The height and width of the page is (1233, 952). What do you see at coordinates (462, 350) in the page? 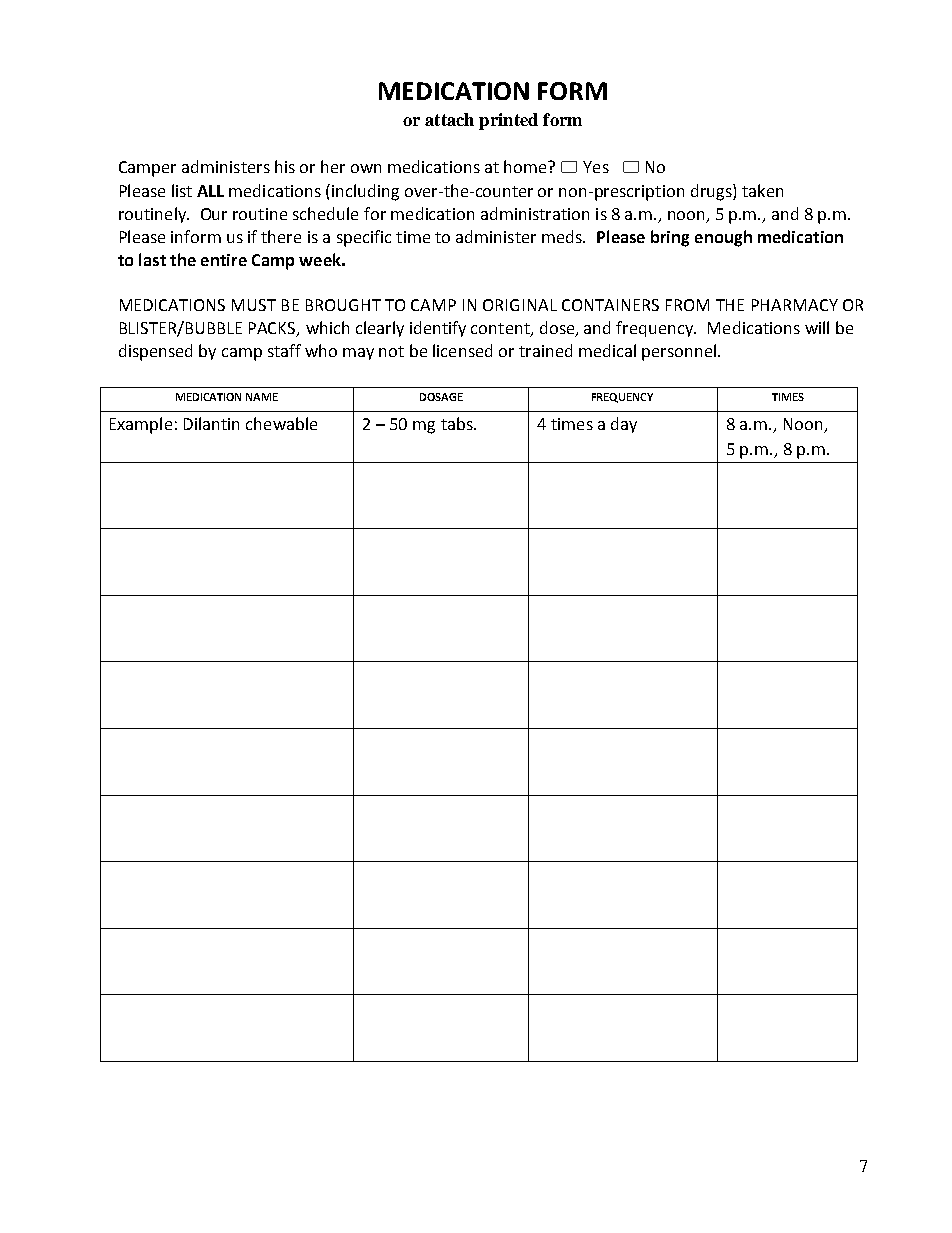
I see `licensed` at bounding box center [462, 350].
